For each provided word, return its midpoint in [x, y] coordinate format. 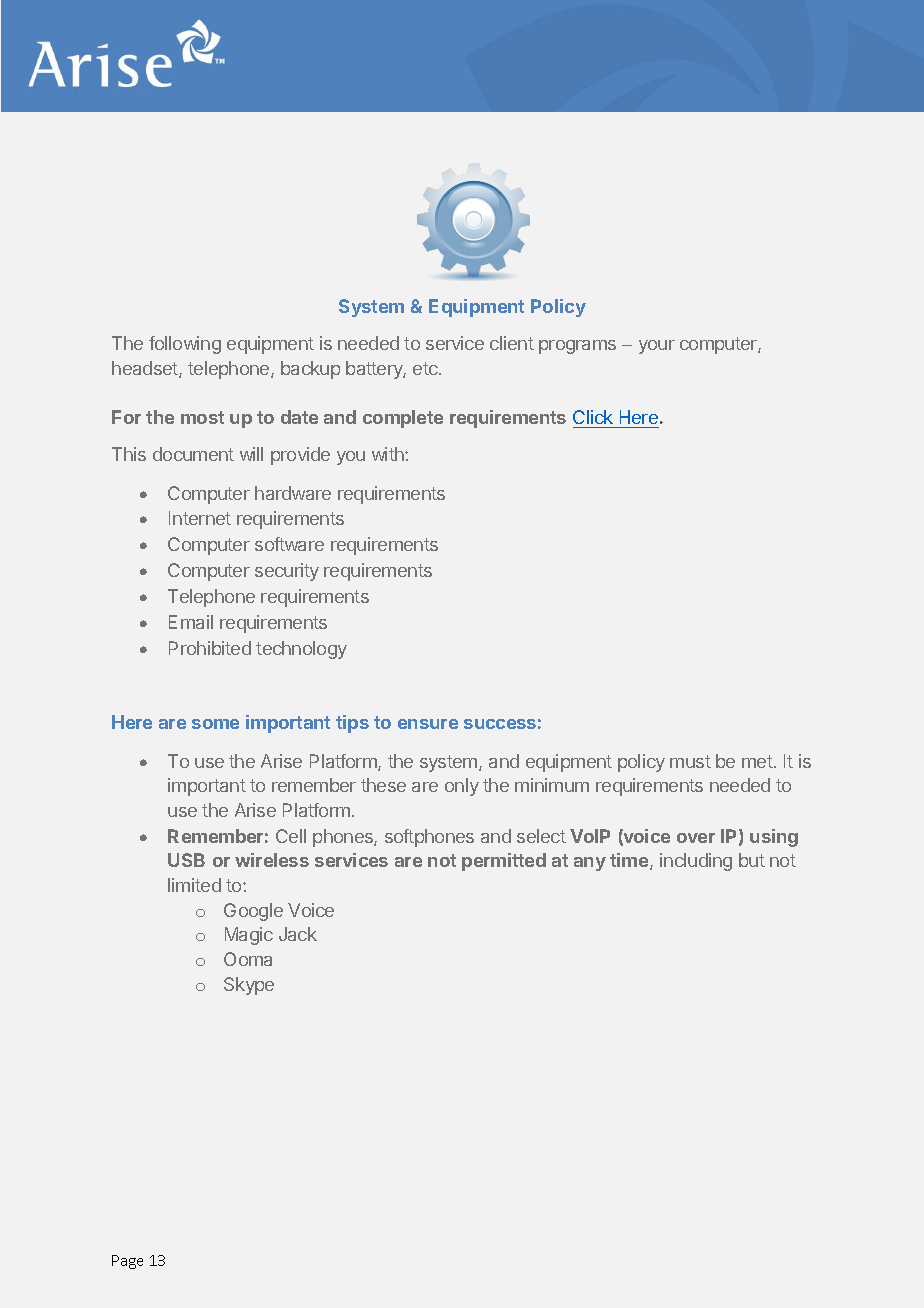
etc [426, 368]
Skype [249, 986]
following [185, 345]
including [696, 862]
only [462, 787]
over [696, 838]
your [657, 347]
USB [186, 860]
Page [127, 1262]
